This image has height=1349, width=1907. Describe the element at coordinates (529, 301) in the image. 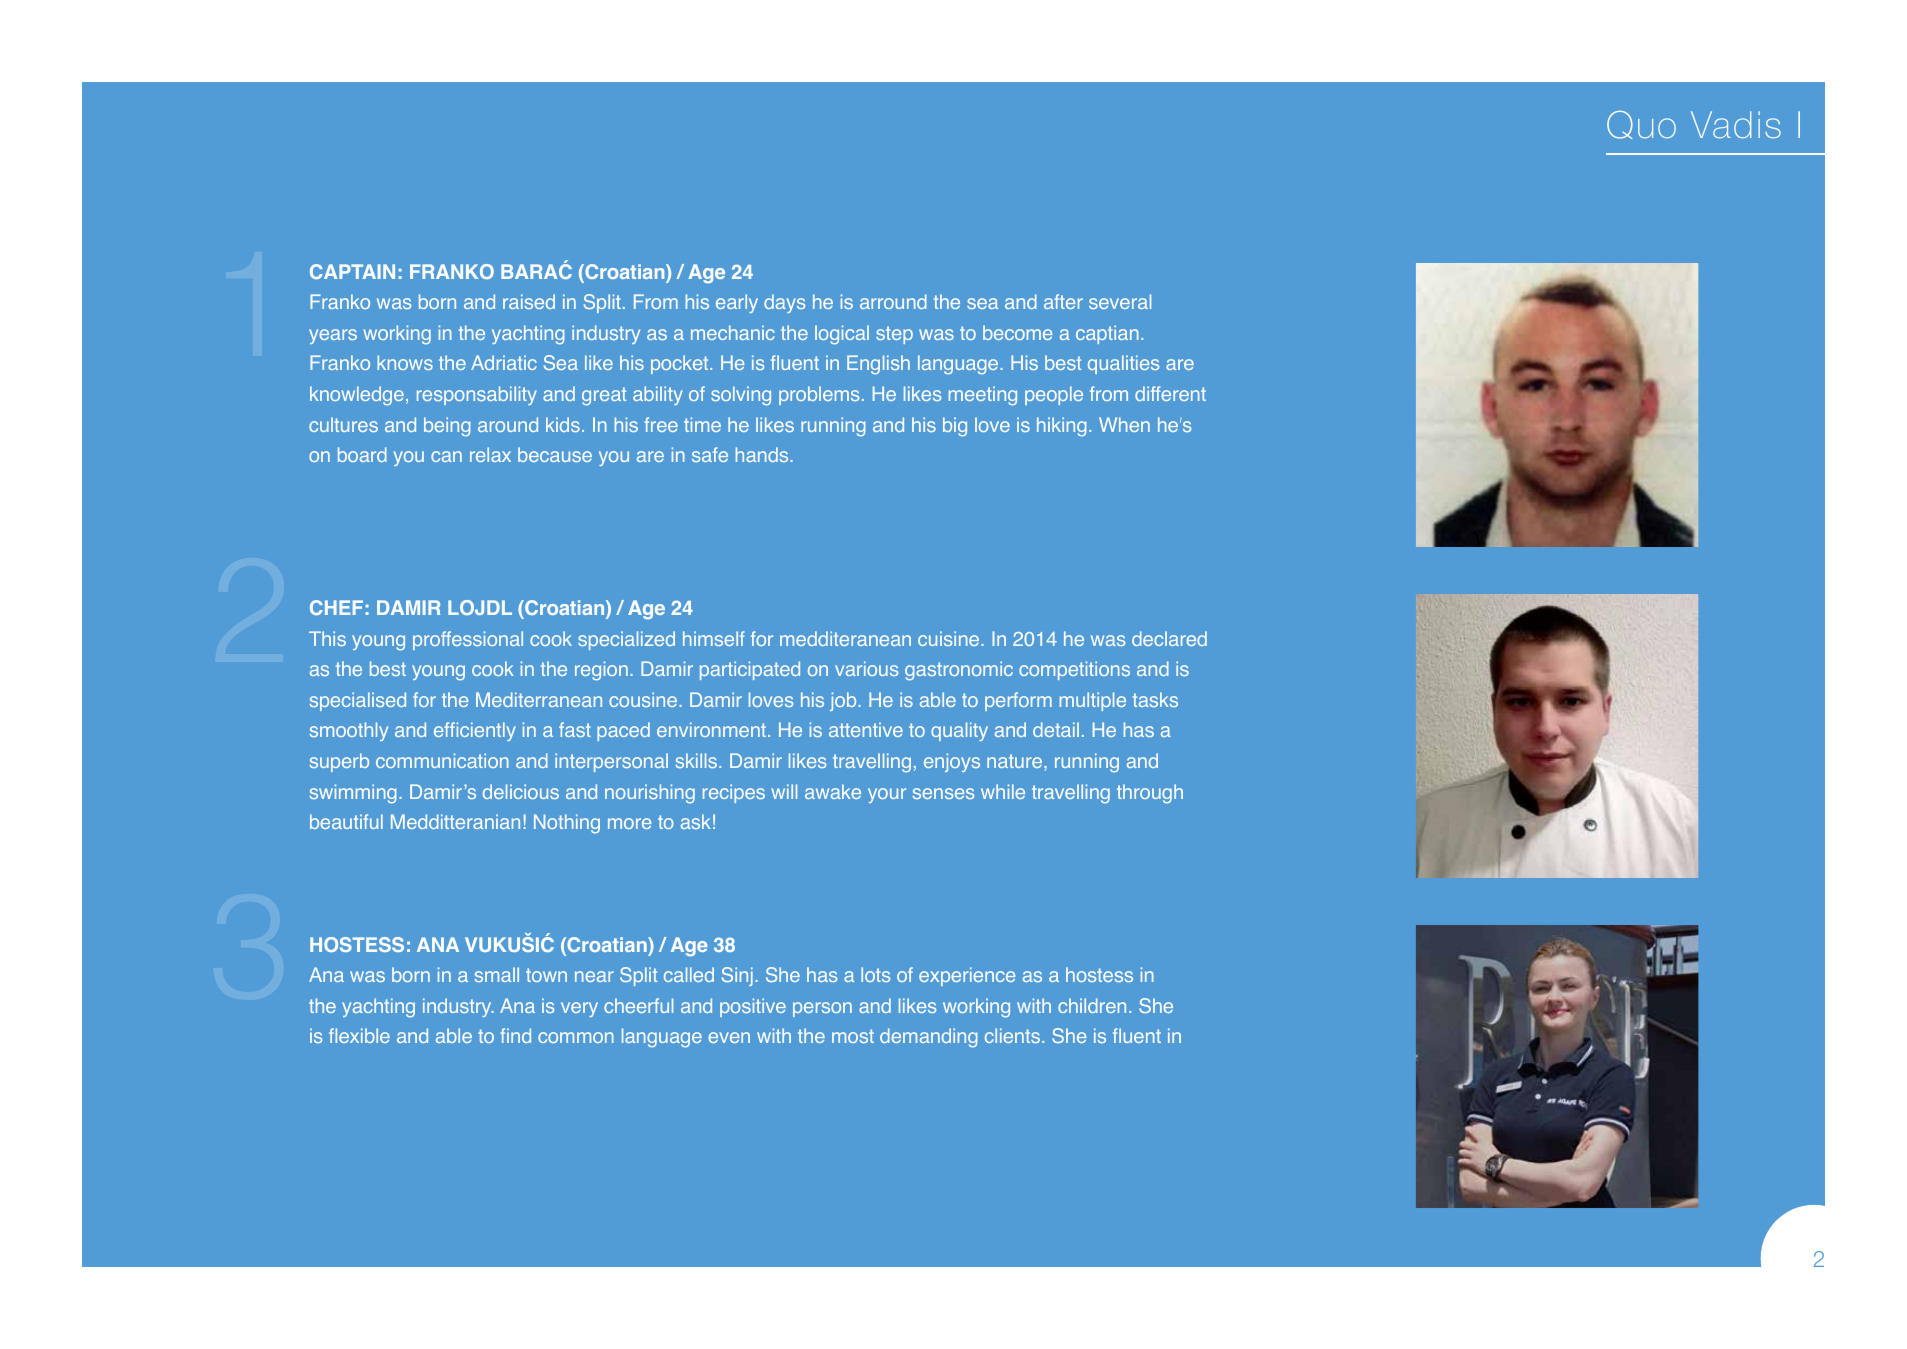

I see `raised` at that location.
